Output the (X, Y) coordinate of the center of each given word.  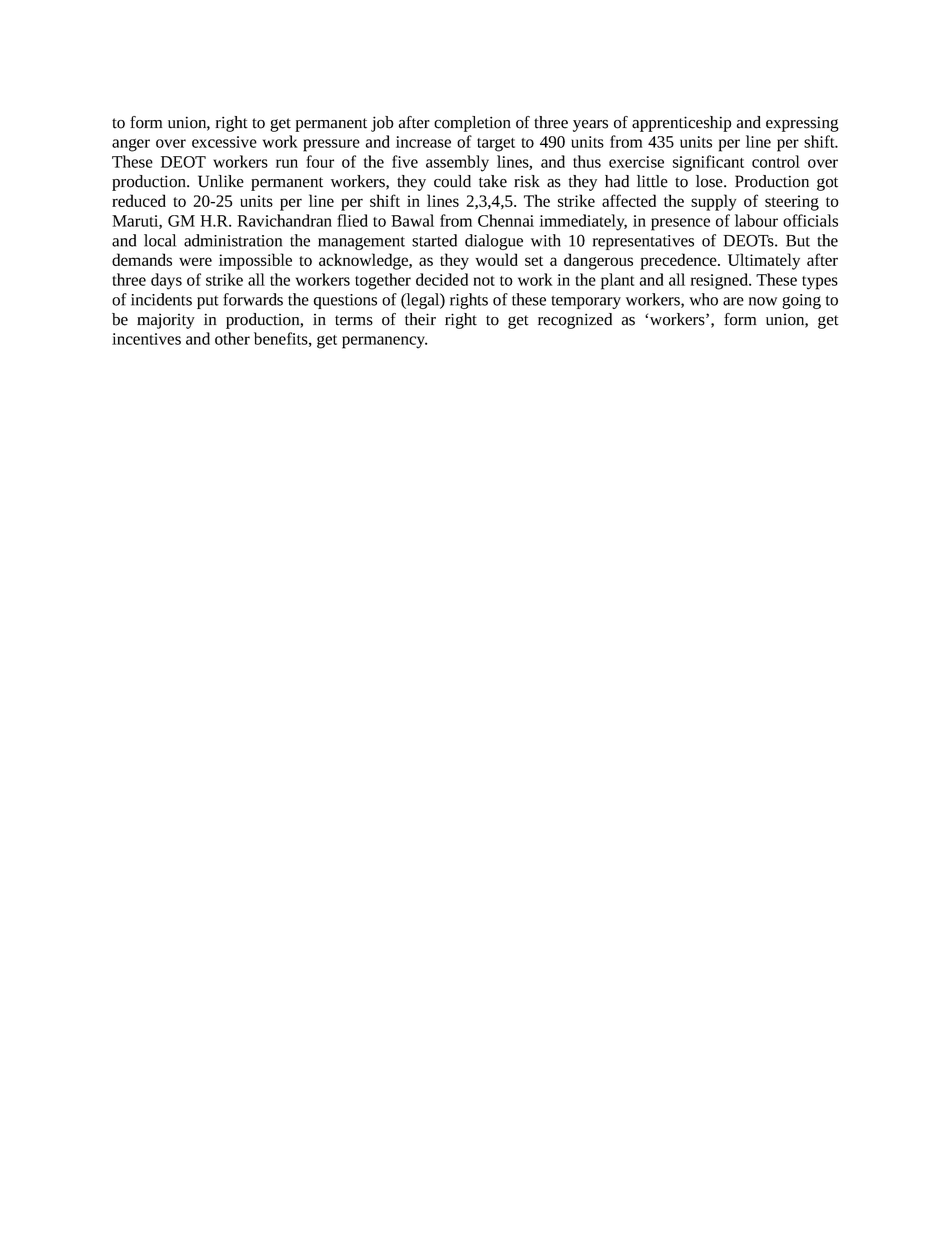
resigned (720, 281)
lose (710, 181)
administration (233, 240)
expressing (802, 124)
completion (472, 124)
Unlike (221, 181)
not (484, 281)
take (493, 181)
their (420, 319)
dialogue (494, 242)
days (166, 281)
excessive (224, 142)
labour (756, 220)
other (232, 338)
